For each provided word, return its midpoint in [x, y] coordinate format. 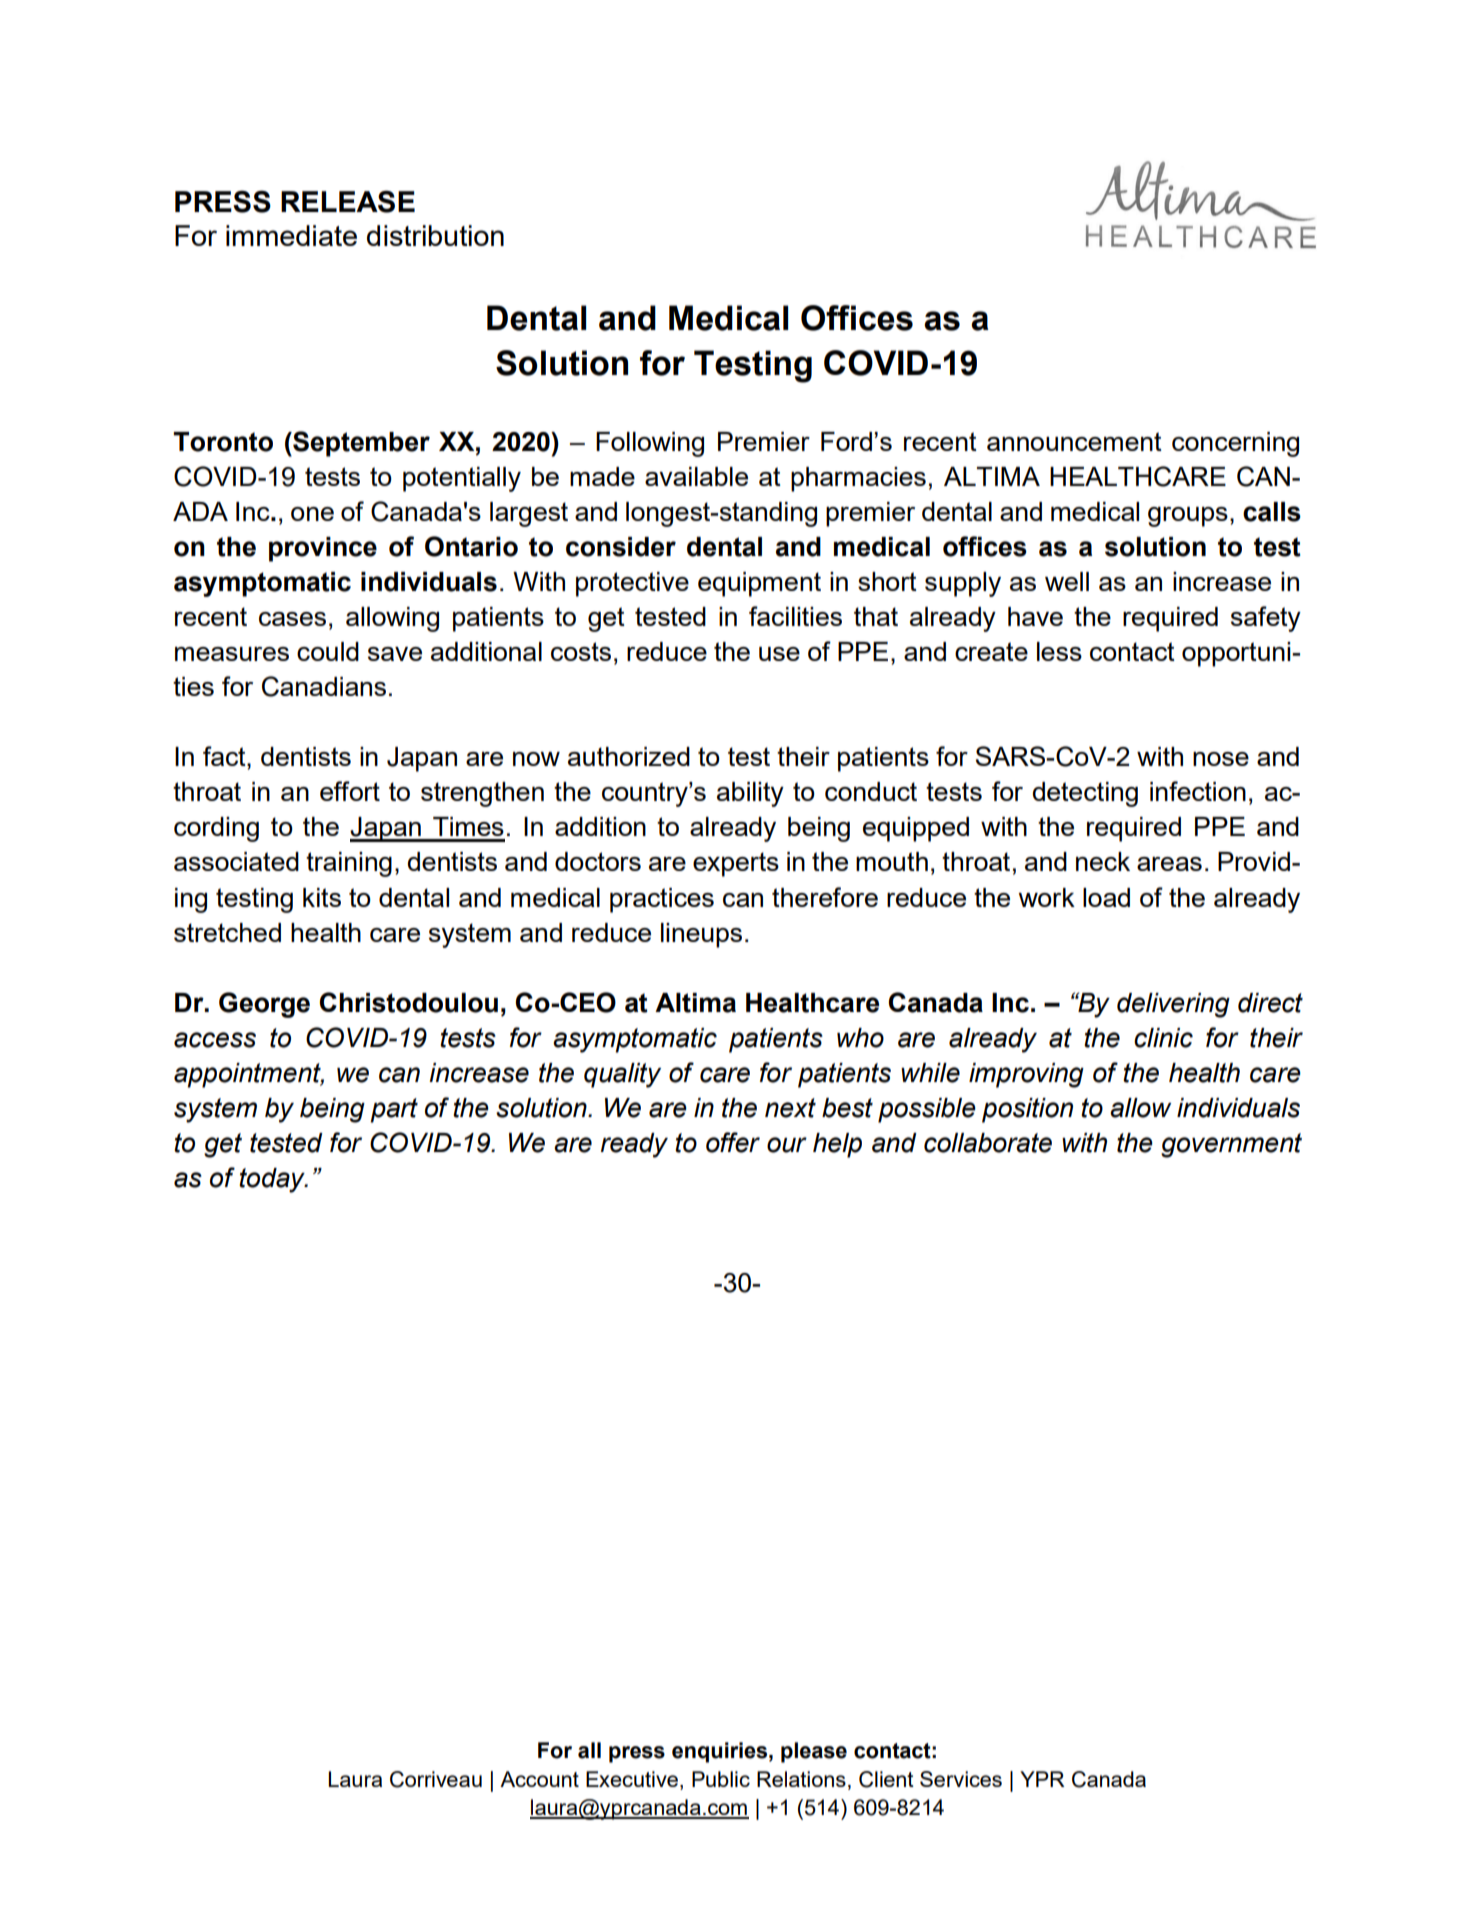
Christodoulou [408, 1002]
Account [539, 1779]
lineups [701, 935]
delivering [1173, 1005]
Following [650, 444]
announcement [1074, 441]
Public [721, 1779]
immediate [291, 235]
